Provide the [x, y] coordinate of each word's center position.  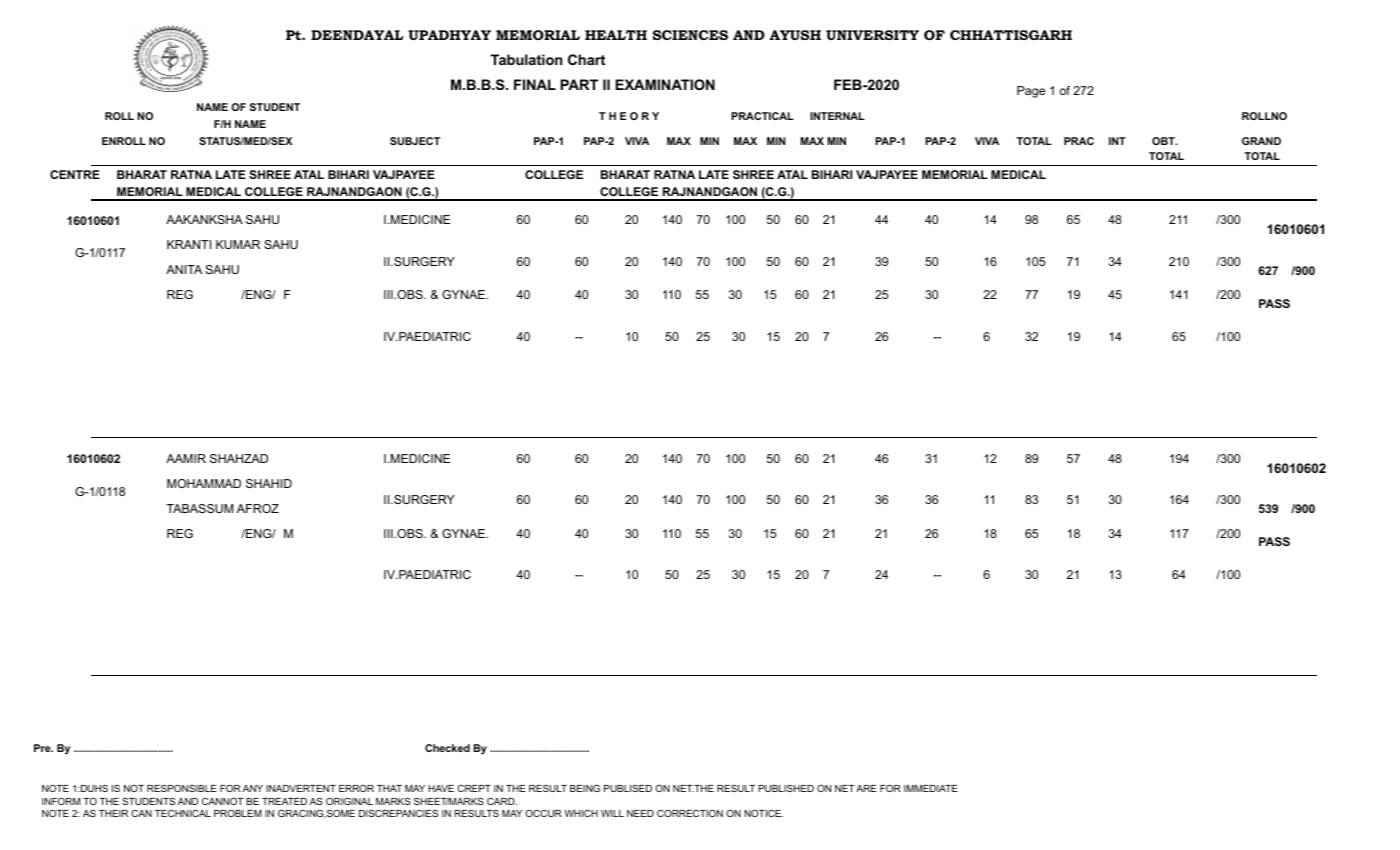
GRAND [1261, 141]
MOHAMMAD [204, 483]
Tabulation [526, 59]
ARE [866, 788]
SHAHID [269, 483]
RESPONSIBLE [182, 788]
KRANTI [189, 244]
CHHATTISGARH [1011, 35]
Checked [447, 748]
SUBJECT [415, 141]
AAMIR [186, 458]
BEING [585, 788]
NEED [640, 813]
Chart [586, 59]
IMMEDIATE [931, 788]
